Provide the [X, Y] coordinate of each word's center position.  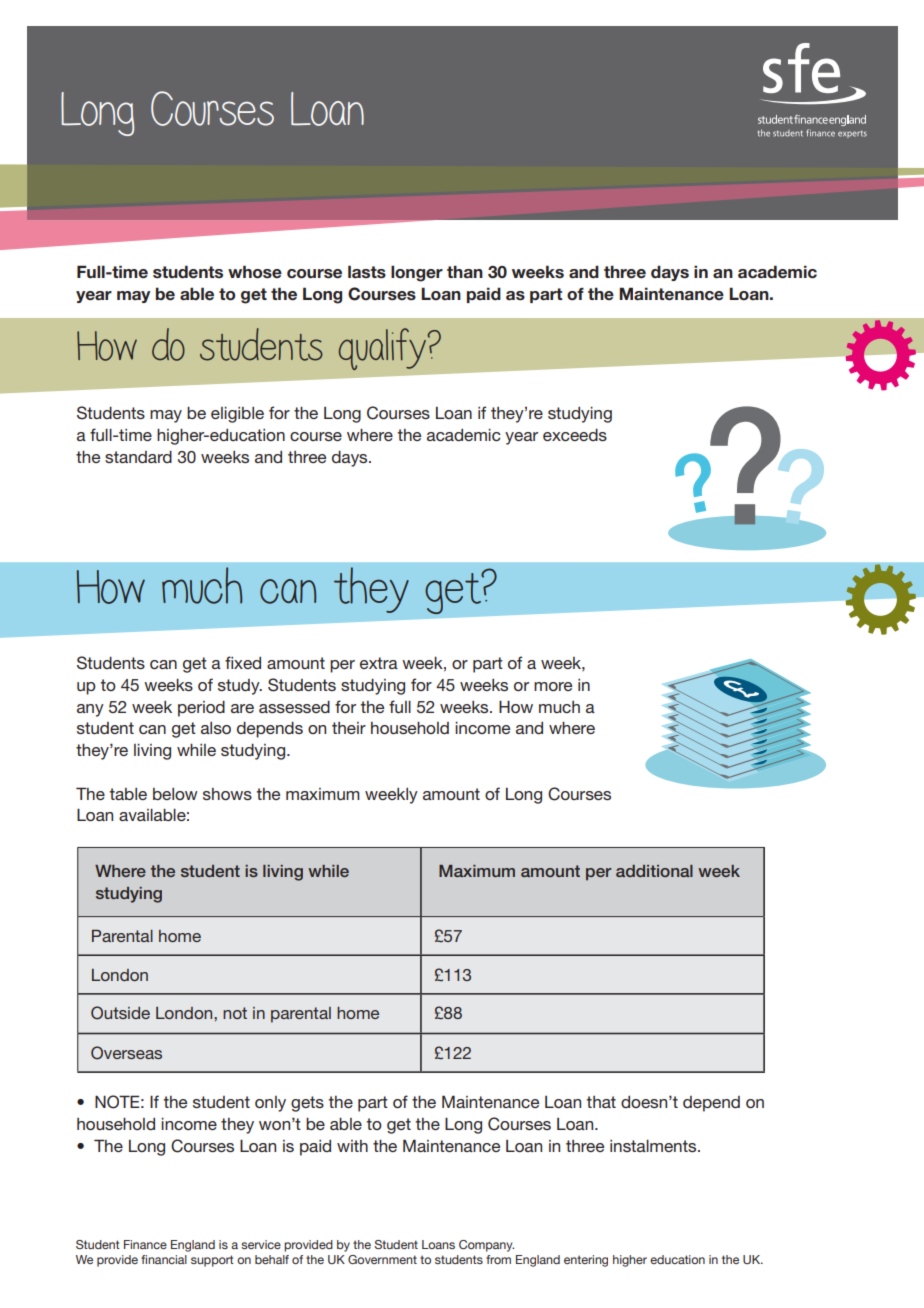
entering [586, 1261]
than [465, 271]
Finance [145, 1244]
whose [255, 272]
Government [382, 1259]
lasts [367, 272]
